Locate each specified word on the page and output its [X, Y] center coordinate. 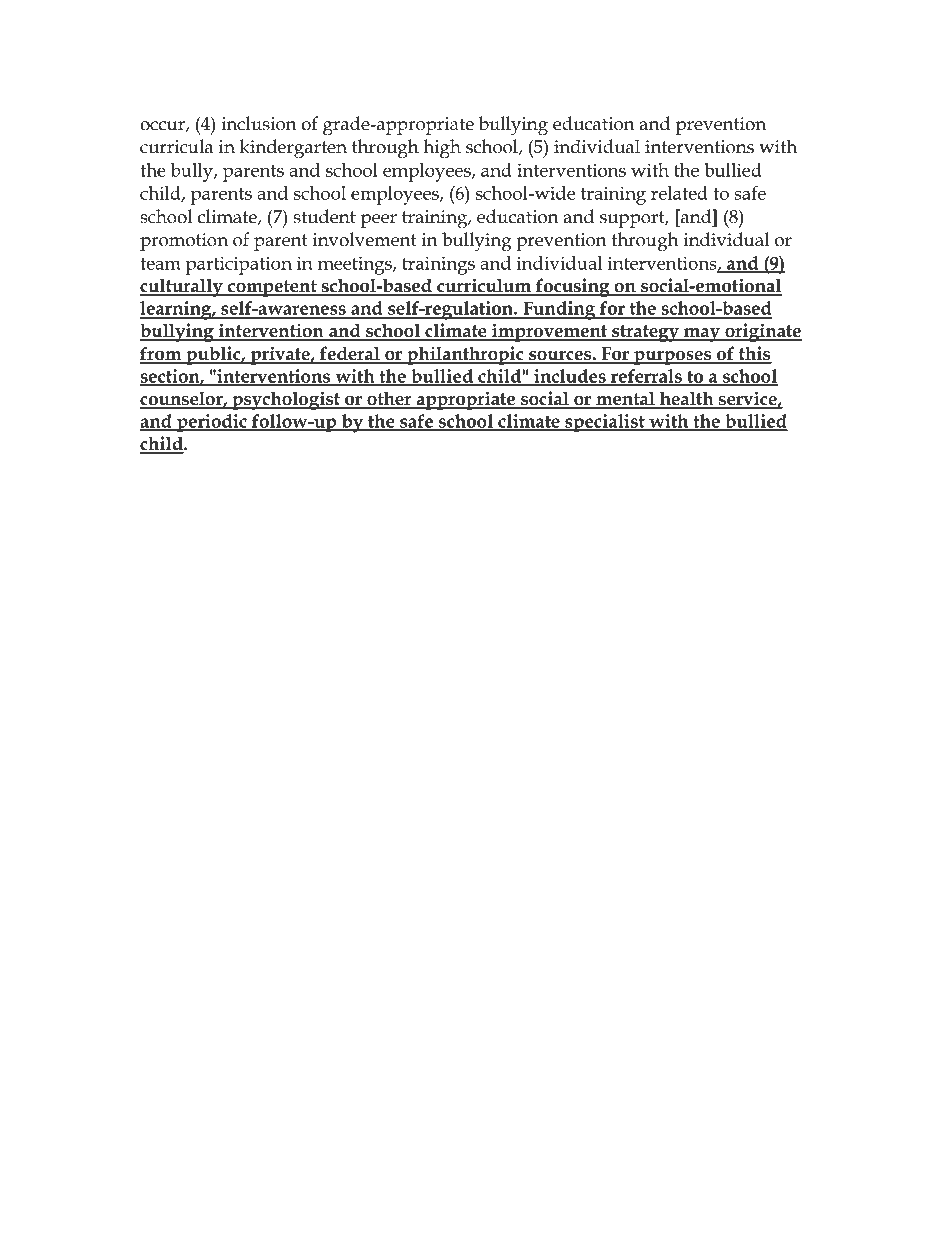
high [442, 149]
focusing [573, 287]
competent [272, 288]
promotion [184, 242]
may [702, 335]
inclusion [259, 123]
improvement [550, 332]
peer [379, 221]
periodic [212, 423]
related [679, 193]
